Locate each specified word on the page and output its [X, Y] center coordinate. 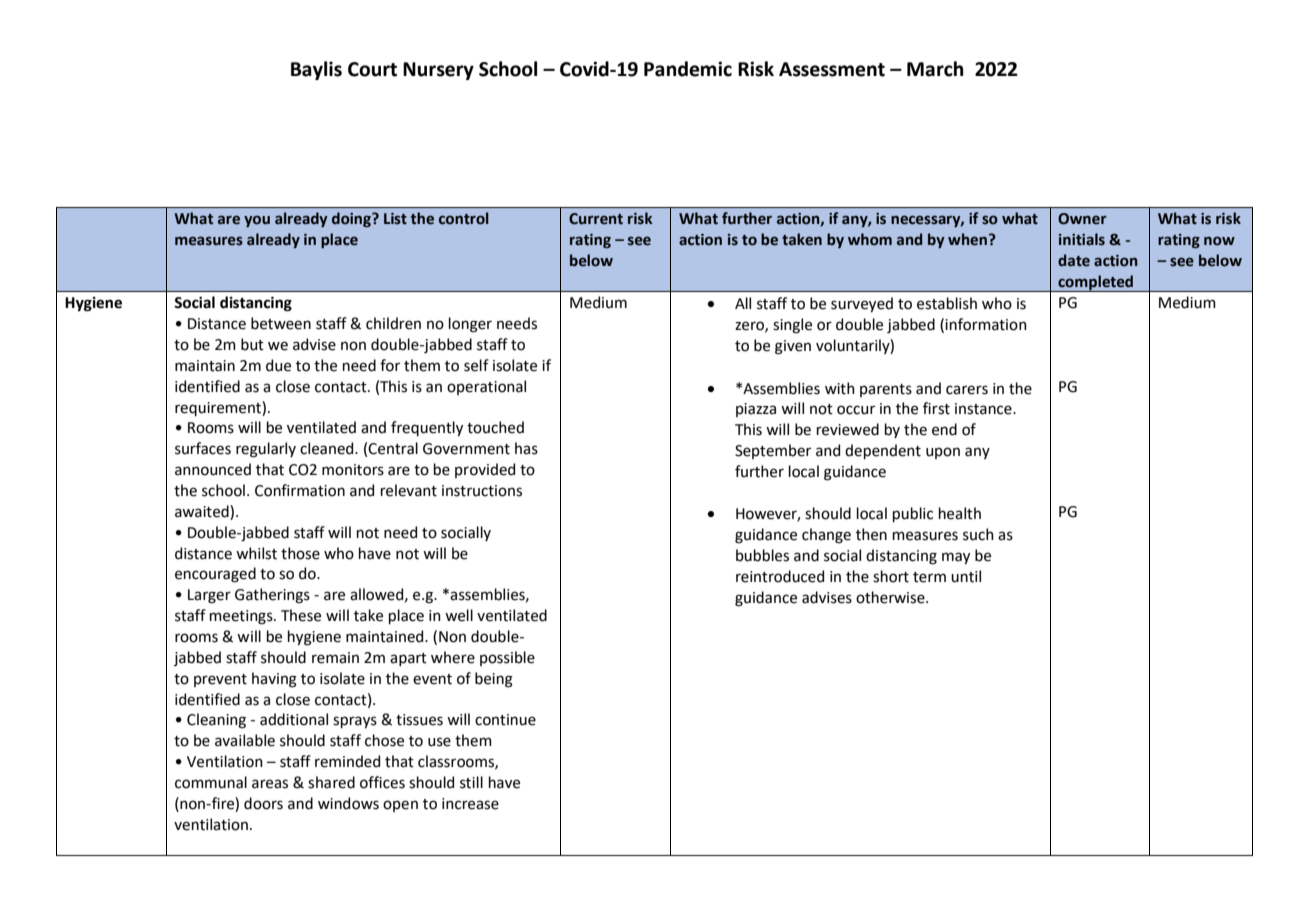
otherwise [891, 597]
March [935, 69]
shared [331, 782]
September [773, 451]
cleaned [328, 448]
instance [984, 409]
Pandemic [688, 69]
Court [372, 69]
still [471, 782]
